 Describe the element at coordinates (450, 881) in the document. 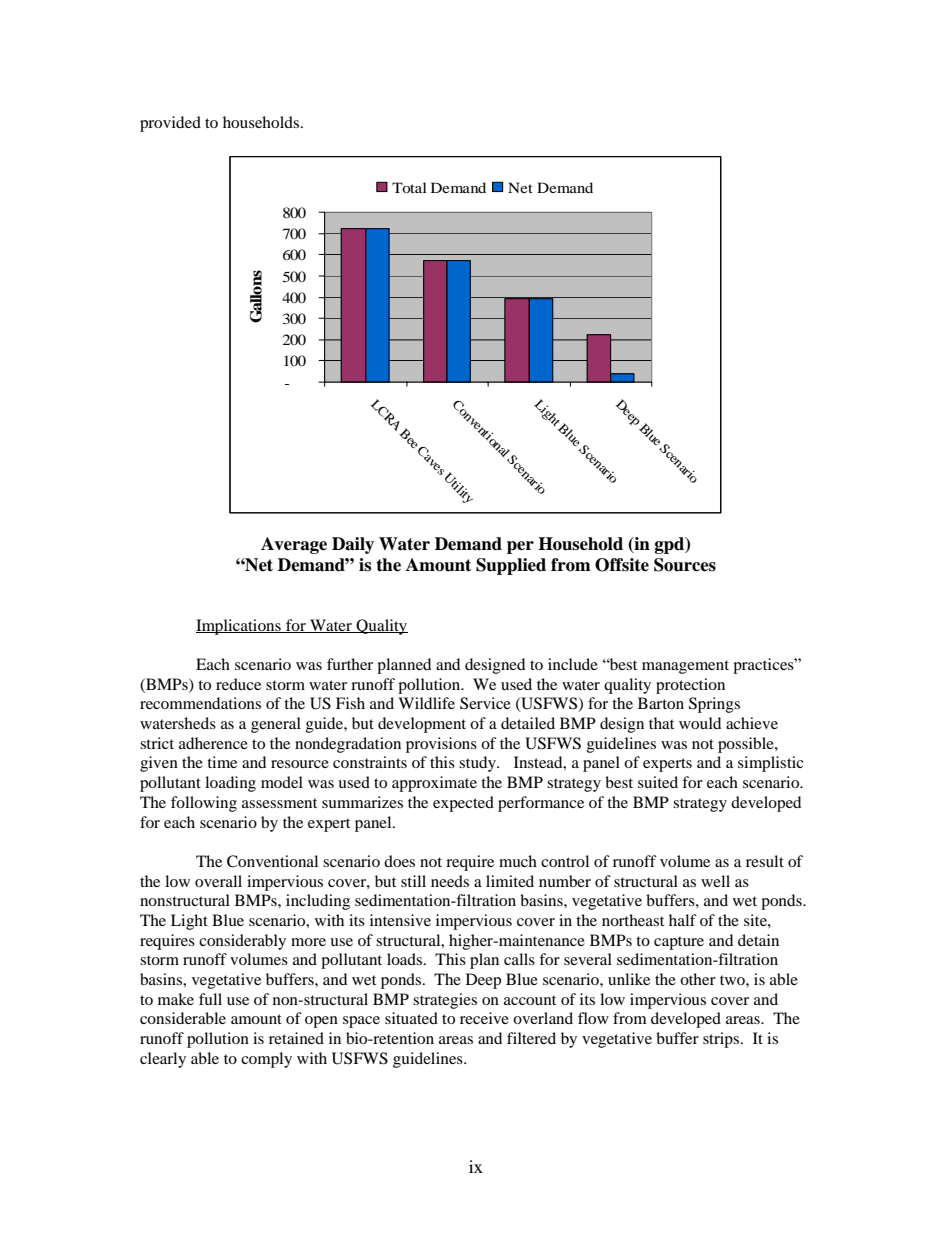

I see `needs` at that location.
